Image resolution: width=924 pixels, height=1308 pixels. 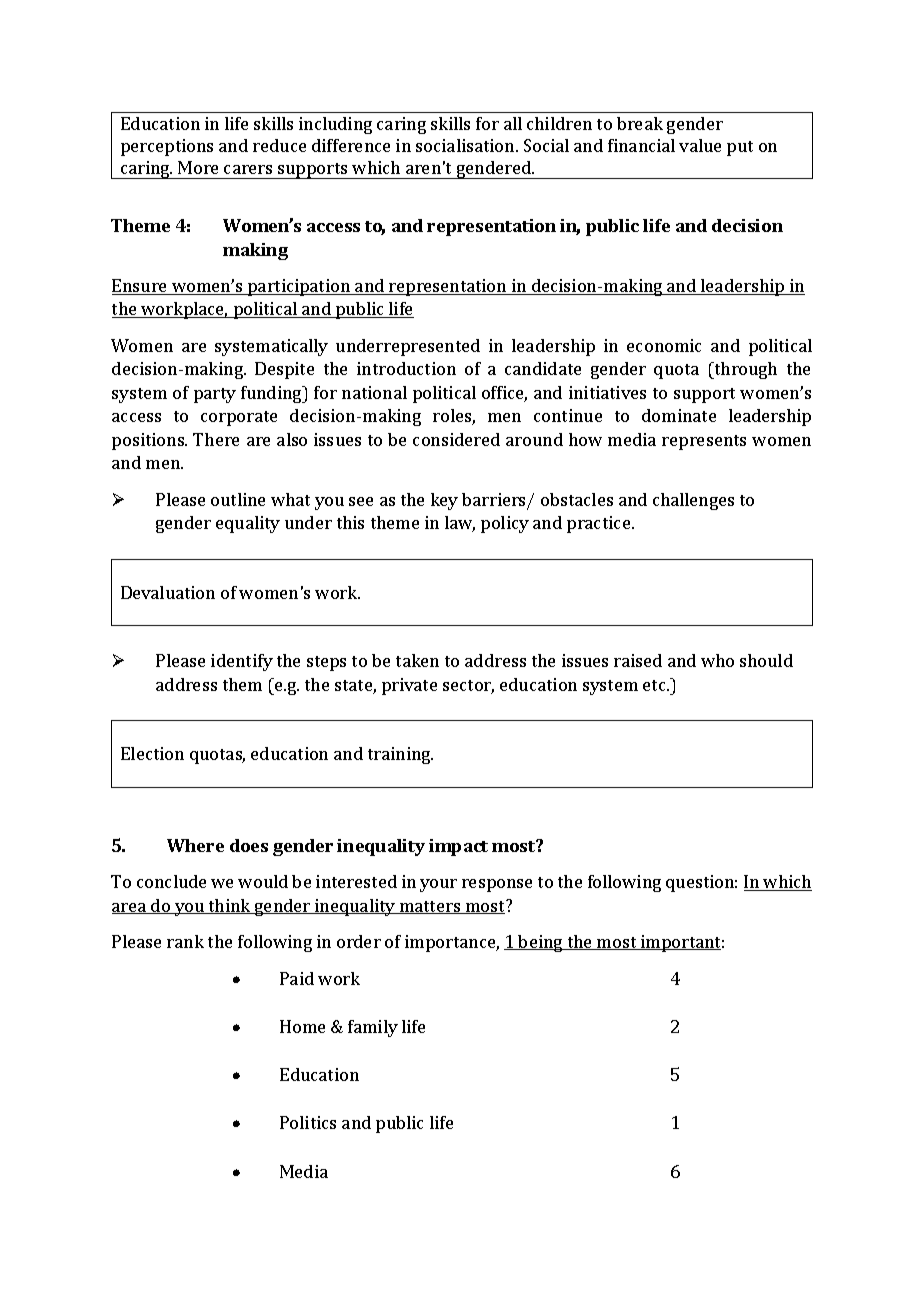 What do you see at coordinates (308, 1122) in the image?
I see `Politics` at bounding box center [308, 1122].
